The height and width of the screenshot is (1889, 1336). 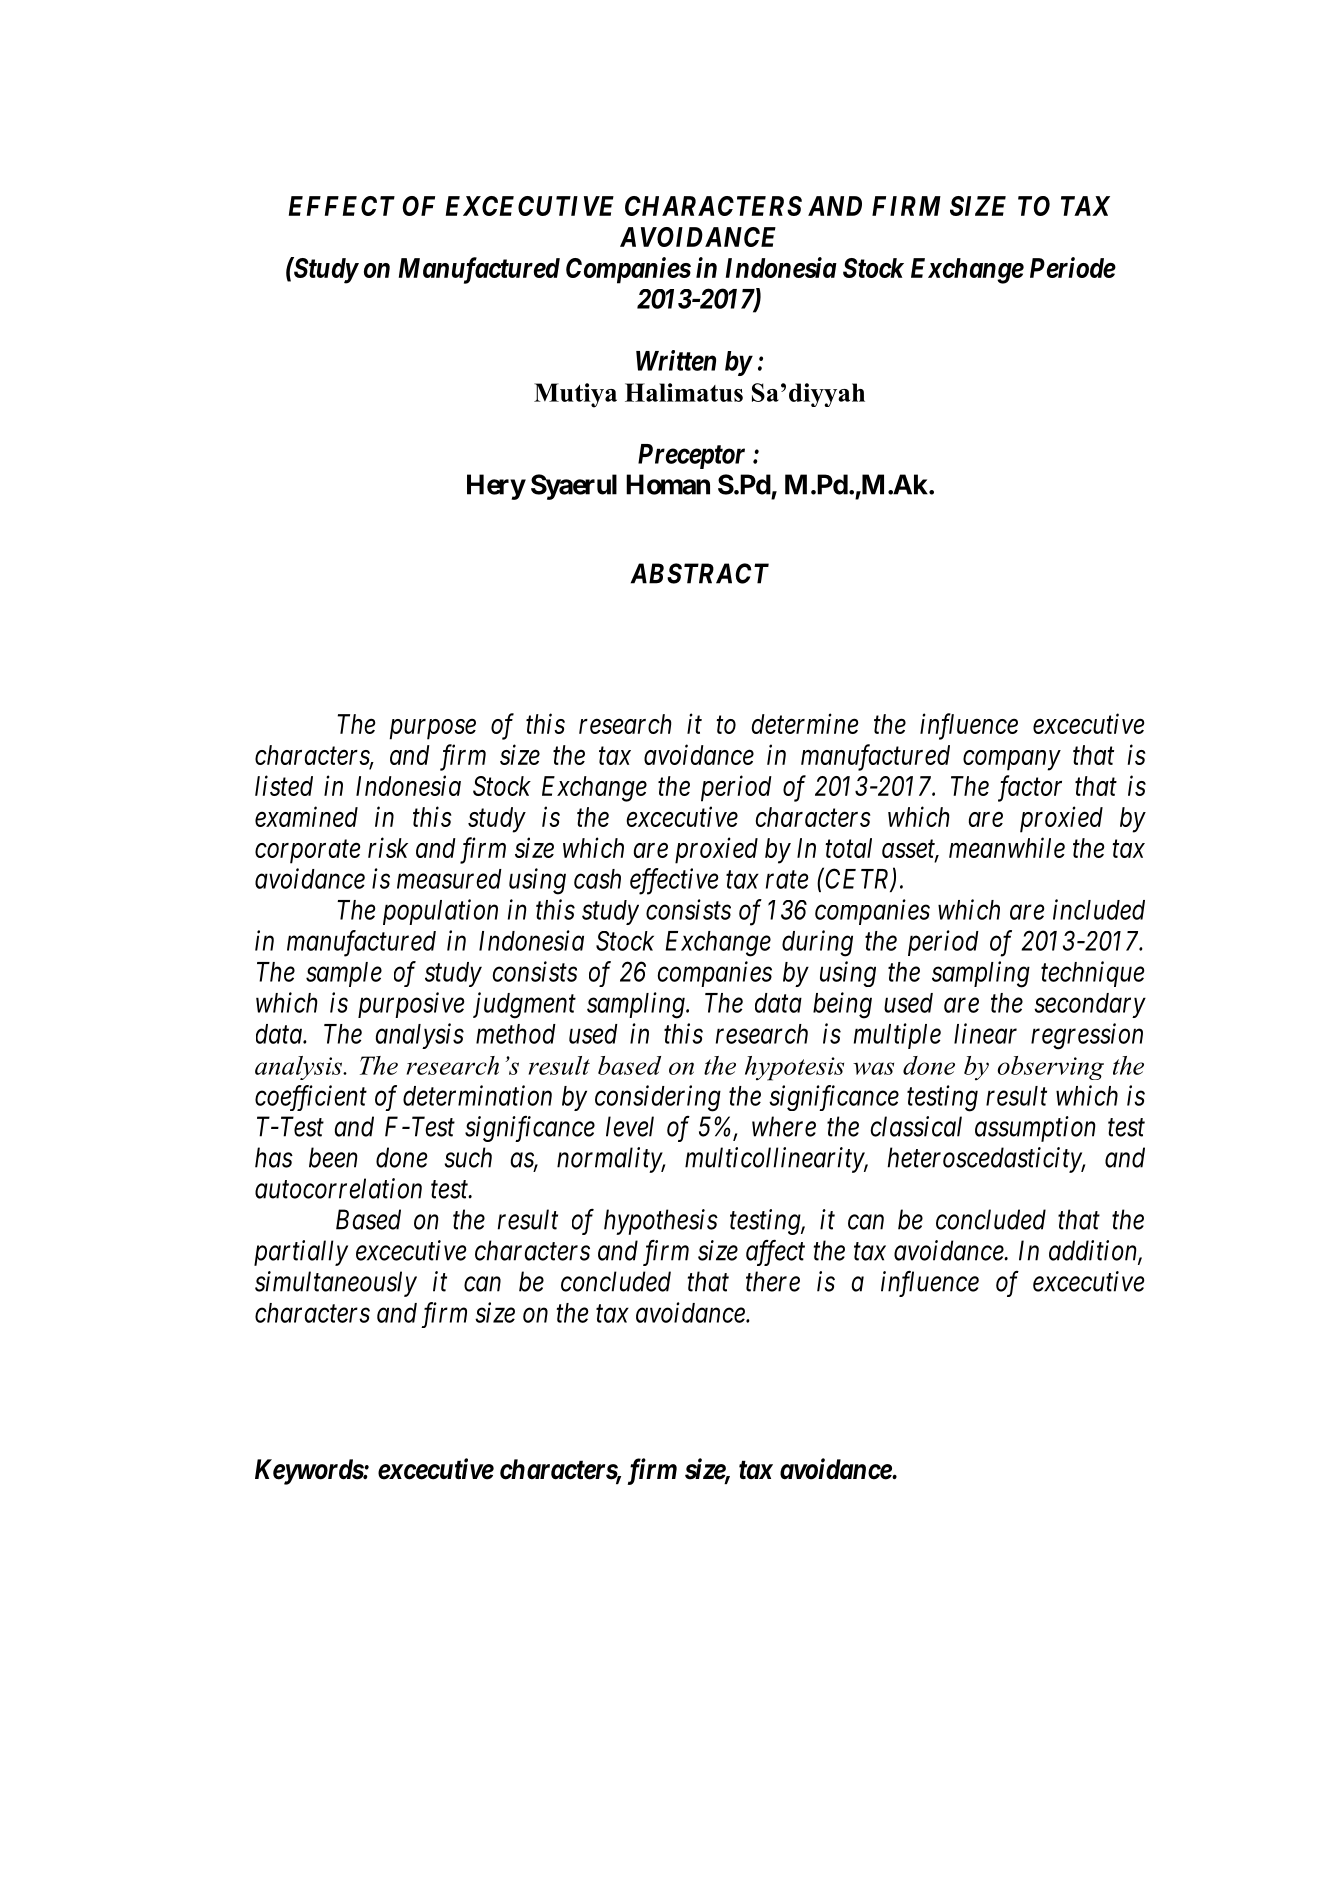 What do you see at coordinates (336, 1284) in the screenshot?
I see `simultaneously` at bounding box center [336, 1284].
